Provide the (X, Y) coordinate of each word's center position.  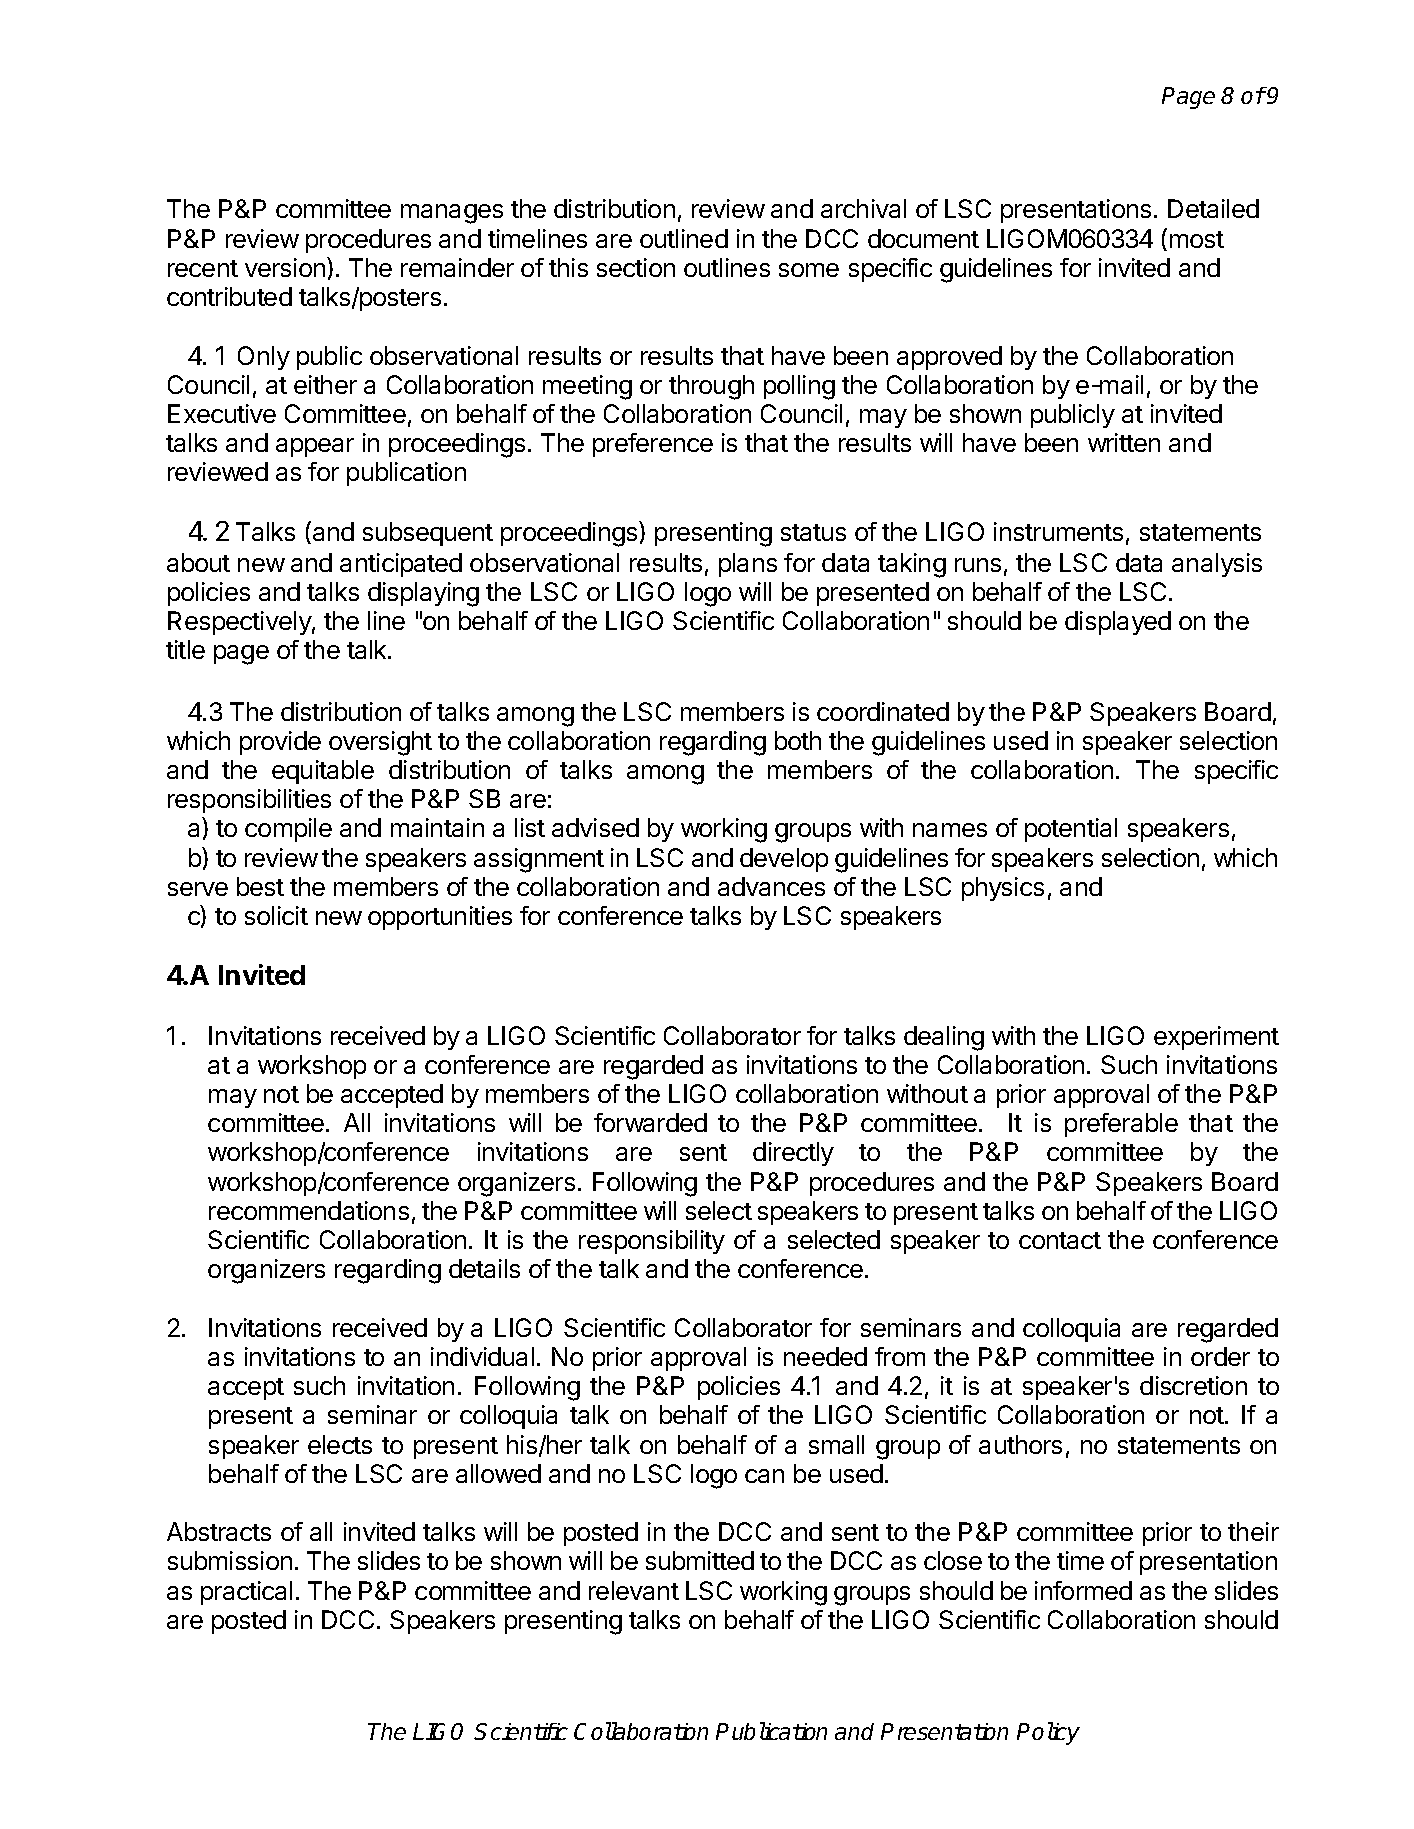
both (798, 740)
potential (1071, 830)
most (1197, 239)
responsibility (652, 1242)
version (285, 267)
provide (280, 743)
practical (246, 1593)
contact (1060, 1240)
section (636, 267)
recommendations (309, 1210)
